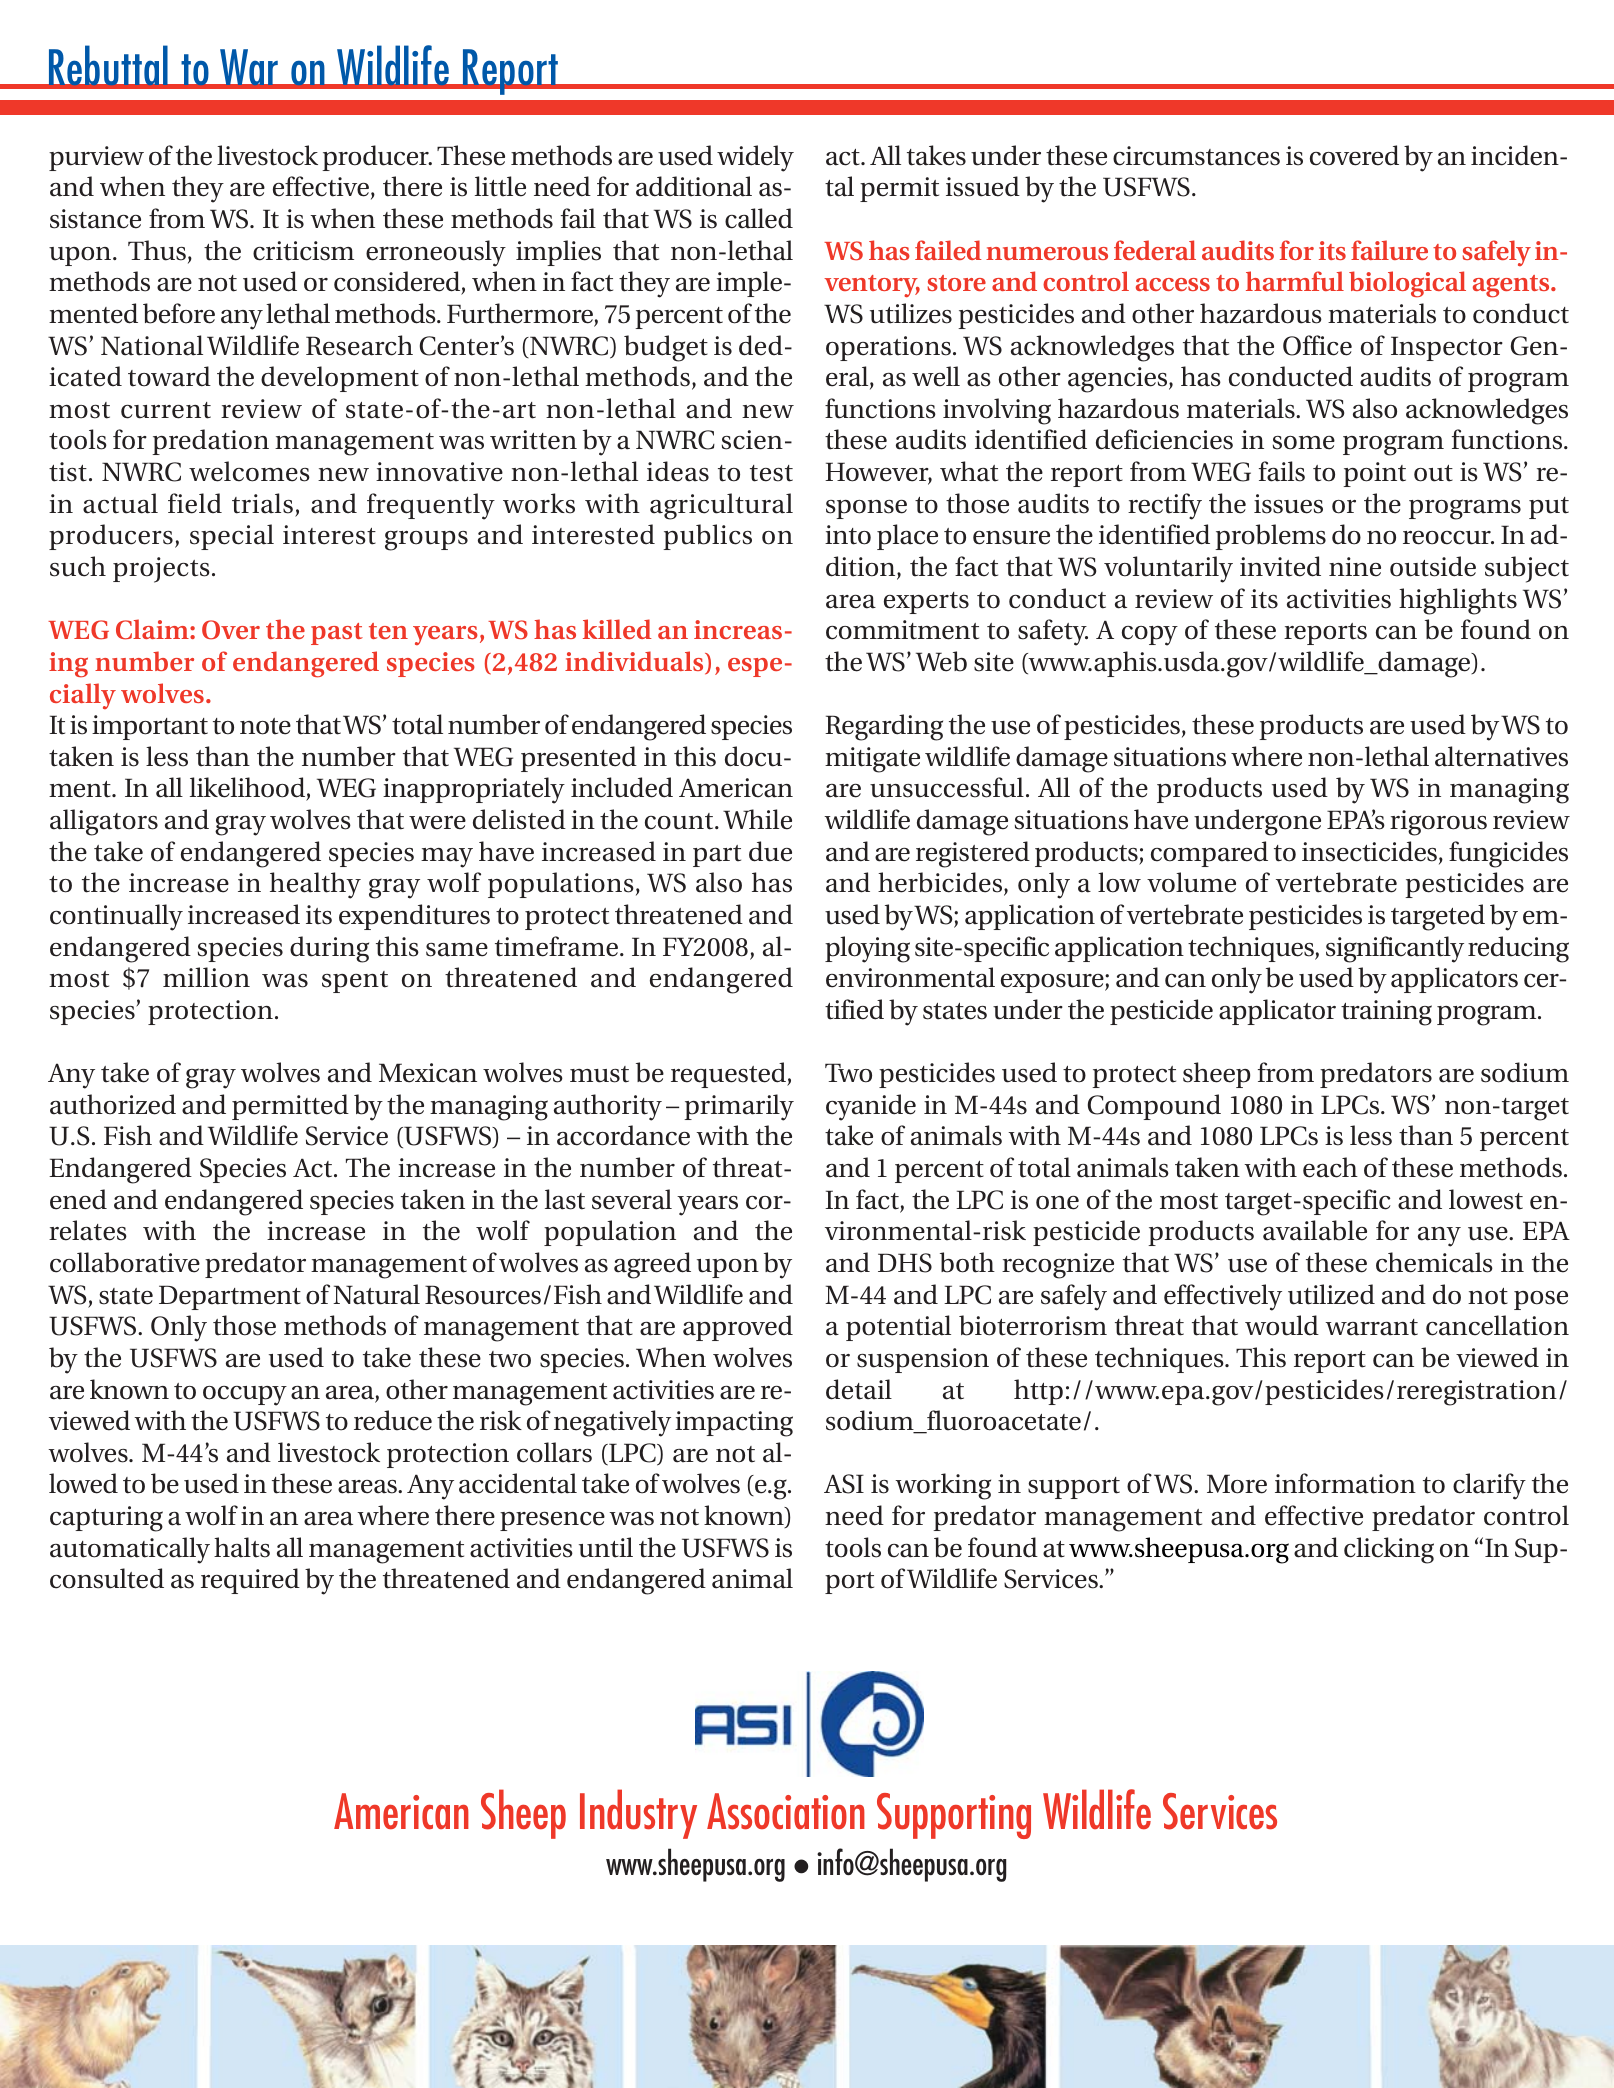 This screenshot has width=1614, height=2088. What do you see at coordinates (770, 851) in the screenshot?
I see `due` at bounding box center [770, 851].
